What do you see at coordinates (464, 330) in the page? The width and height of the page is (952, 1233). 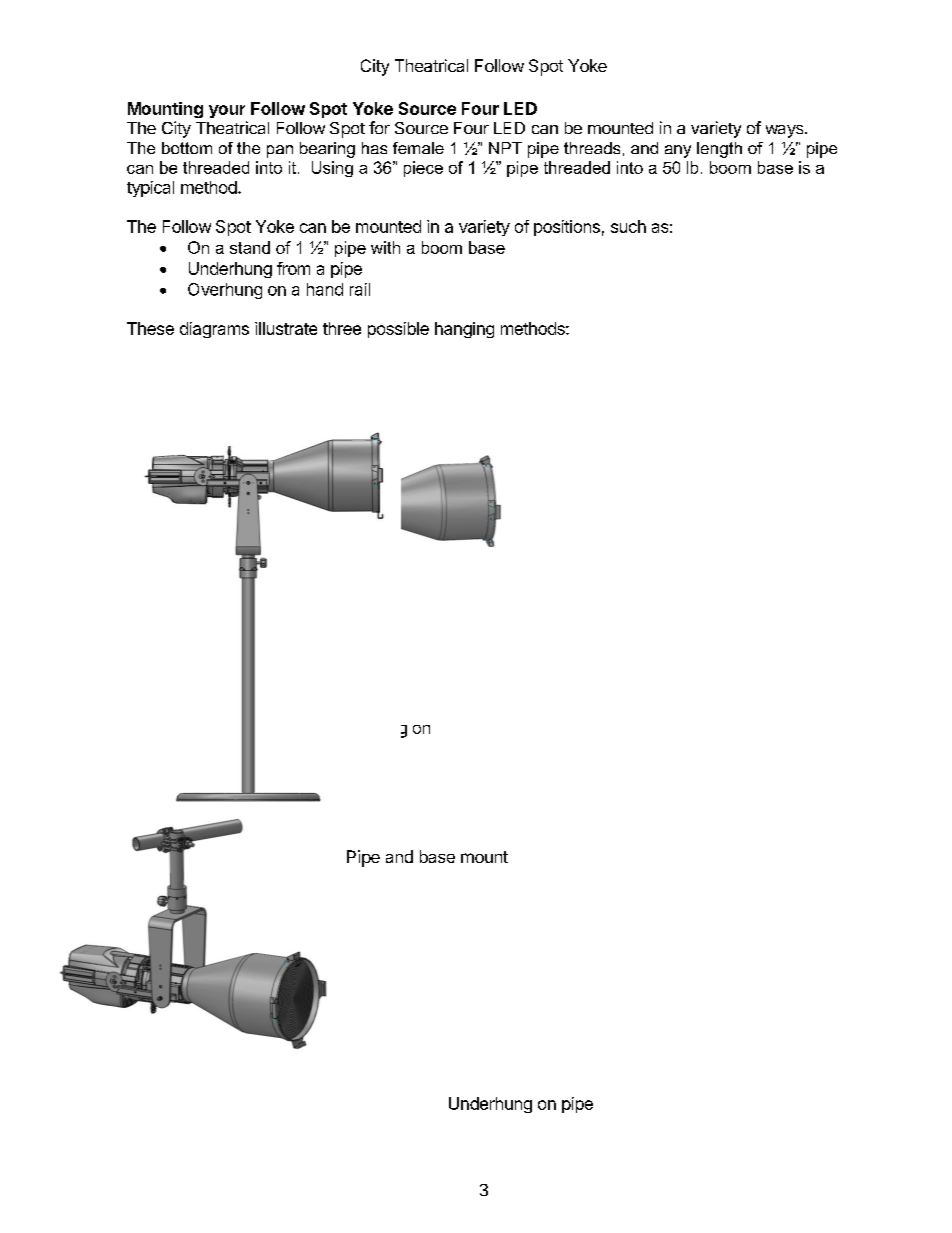 I see `hanging` at bounding box center [464, 330].
